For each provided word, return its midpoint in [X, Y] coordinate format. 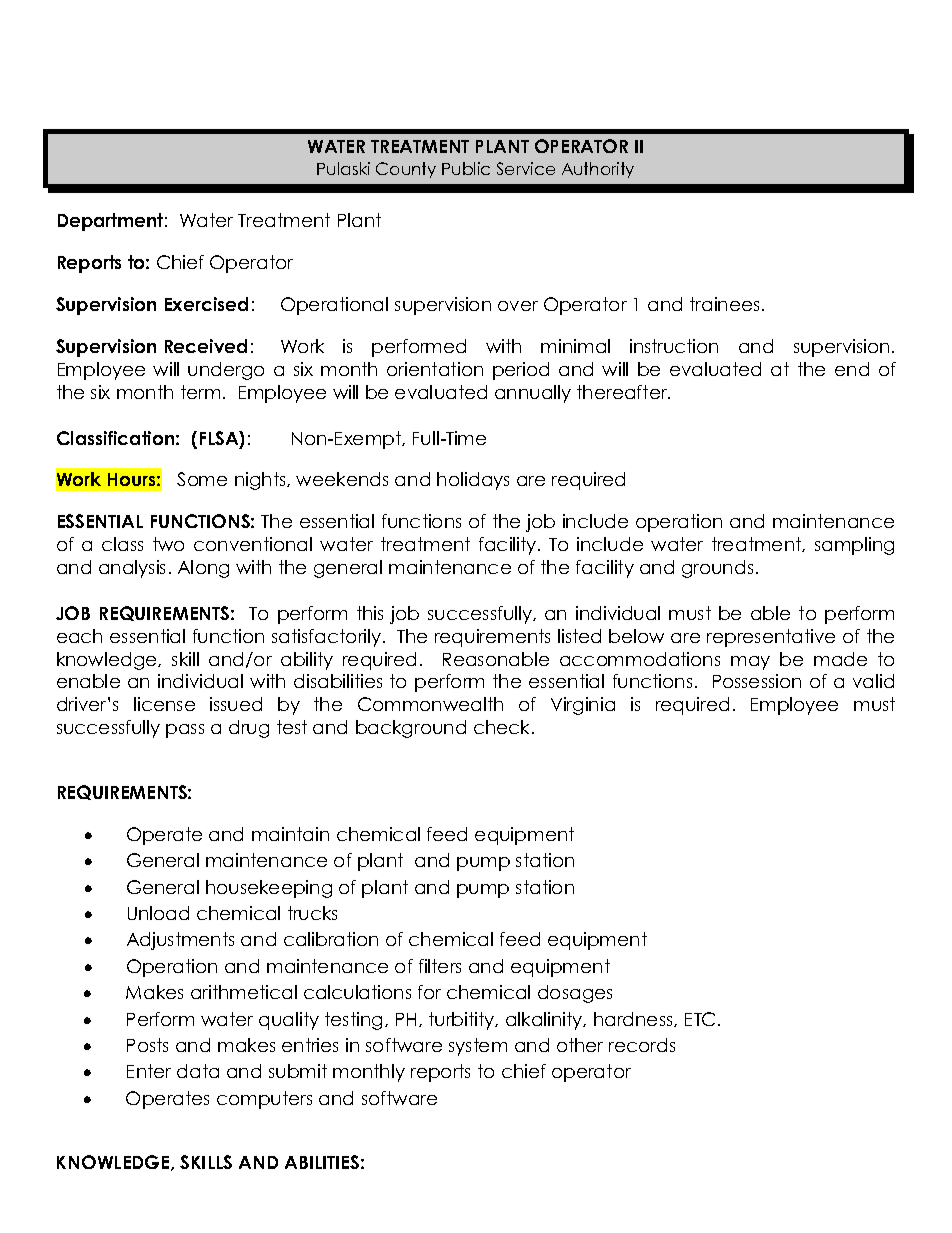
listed [579, 636]
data [198, 1071]
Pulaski [343, 168]
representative [771, 638]
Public [466, 168]
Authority [598, 170]
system [478, 1047]
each [79, 636]
